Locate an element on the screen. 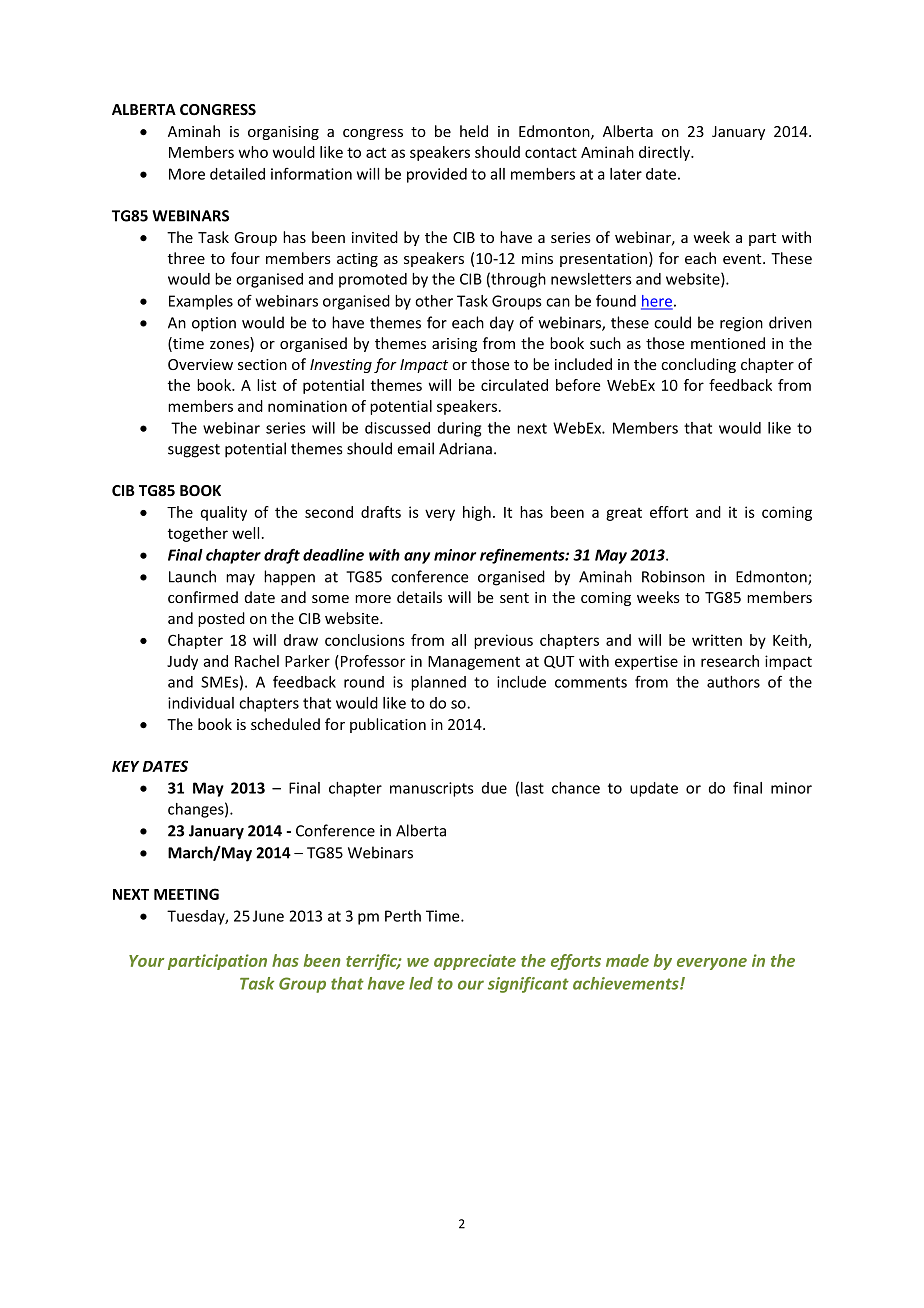  provided is located at coordinates (437, 175).
